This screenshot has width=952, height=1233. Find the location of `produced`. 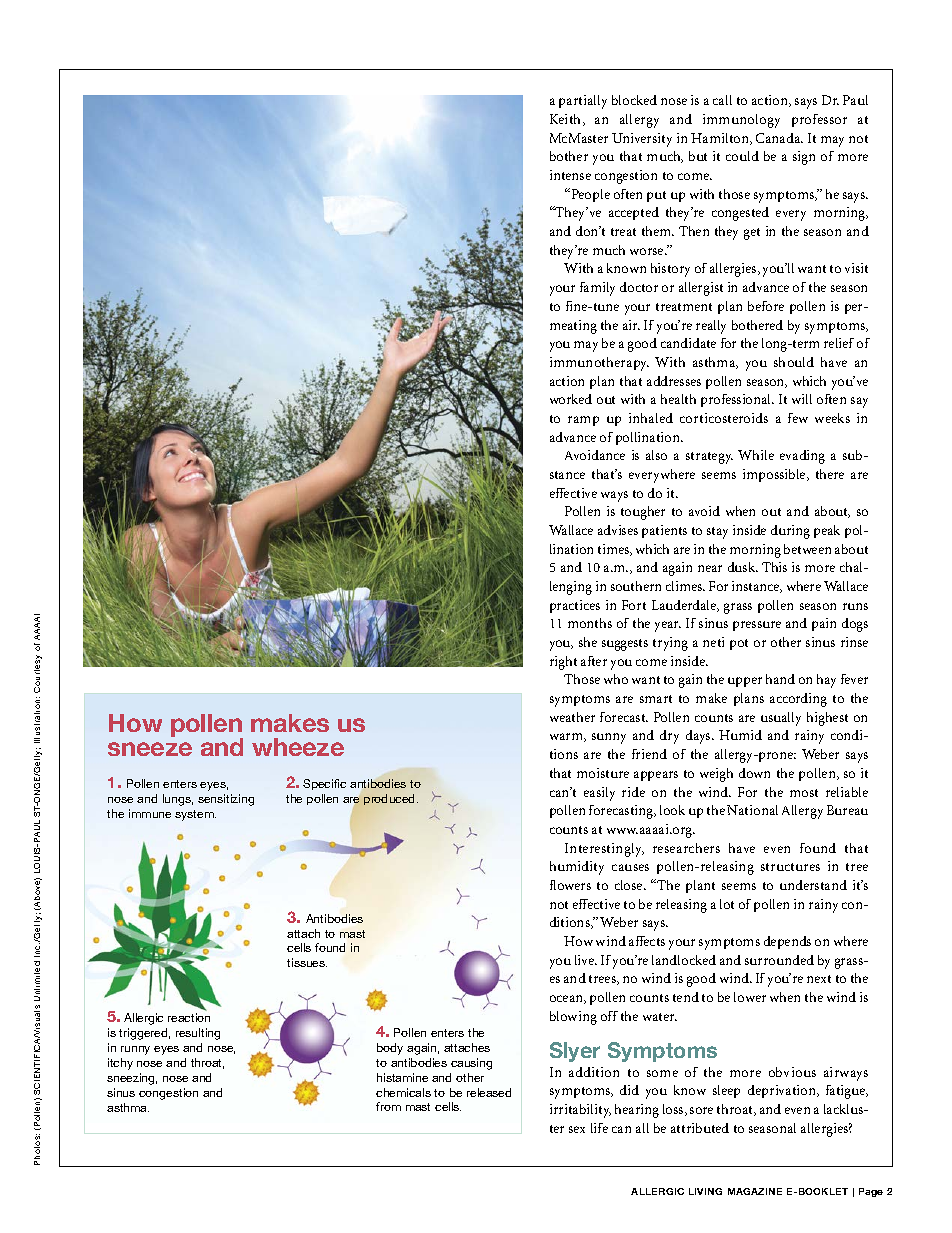

produced is located at coordinates (391, 799).
